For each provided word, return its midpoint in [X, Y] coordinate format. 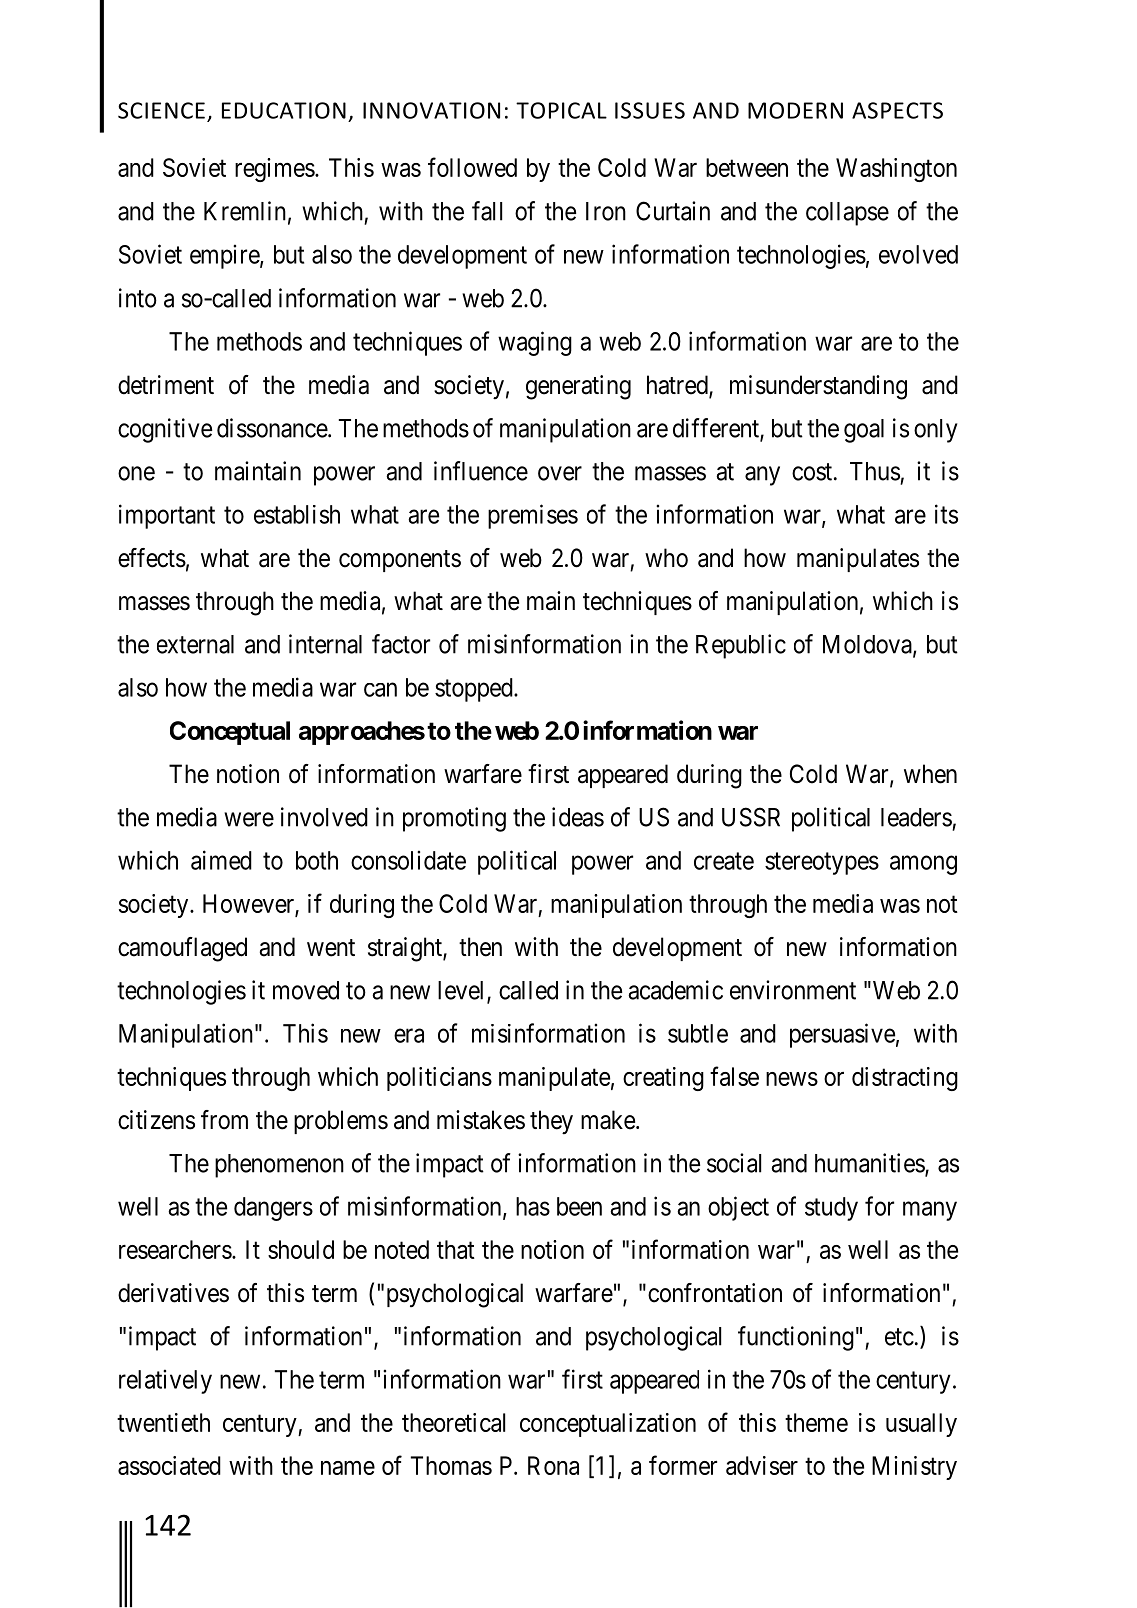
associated [169, 1465]
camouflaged [182, 949]
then [480, 947]
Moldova [868, 645]
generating [578, 387]
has [533, 1206]
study [831, 1209]
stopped [475, 690]
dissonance [273, 428]
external [195, 644]
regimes [275, 170]
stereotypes [822, 863]
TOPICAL [561, 110]
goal [864, 431]
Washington [896, 170]
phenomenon [279, 1166]
